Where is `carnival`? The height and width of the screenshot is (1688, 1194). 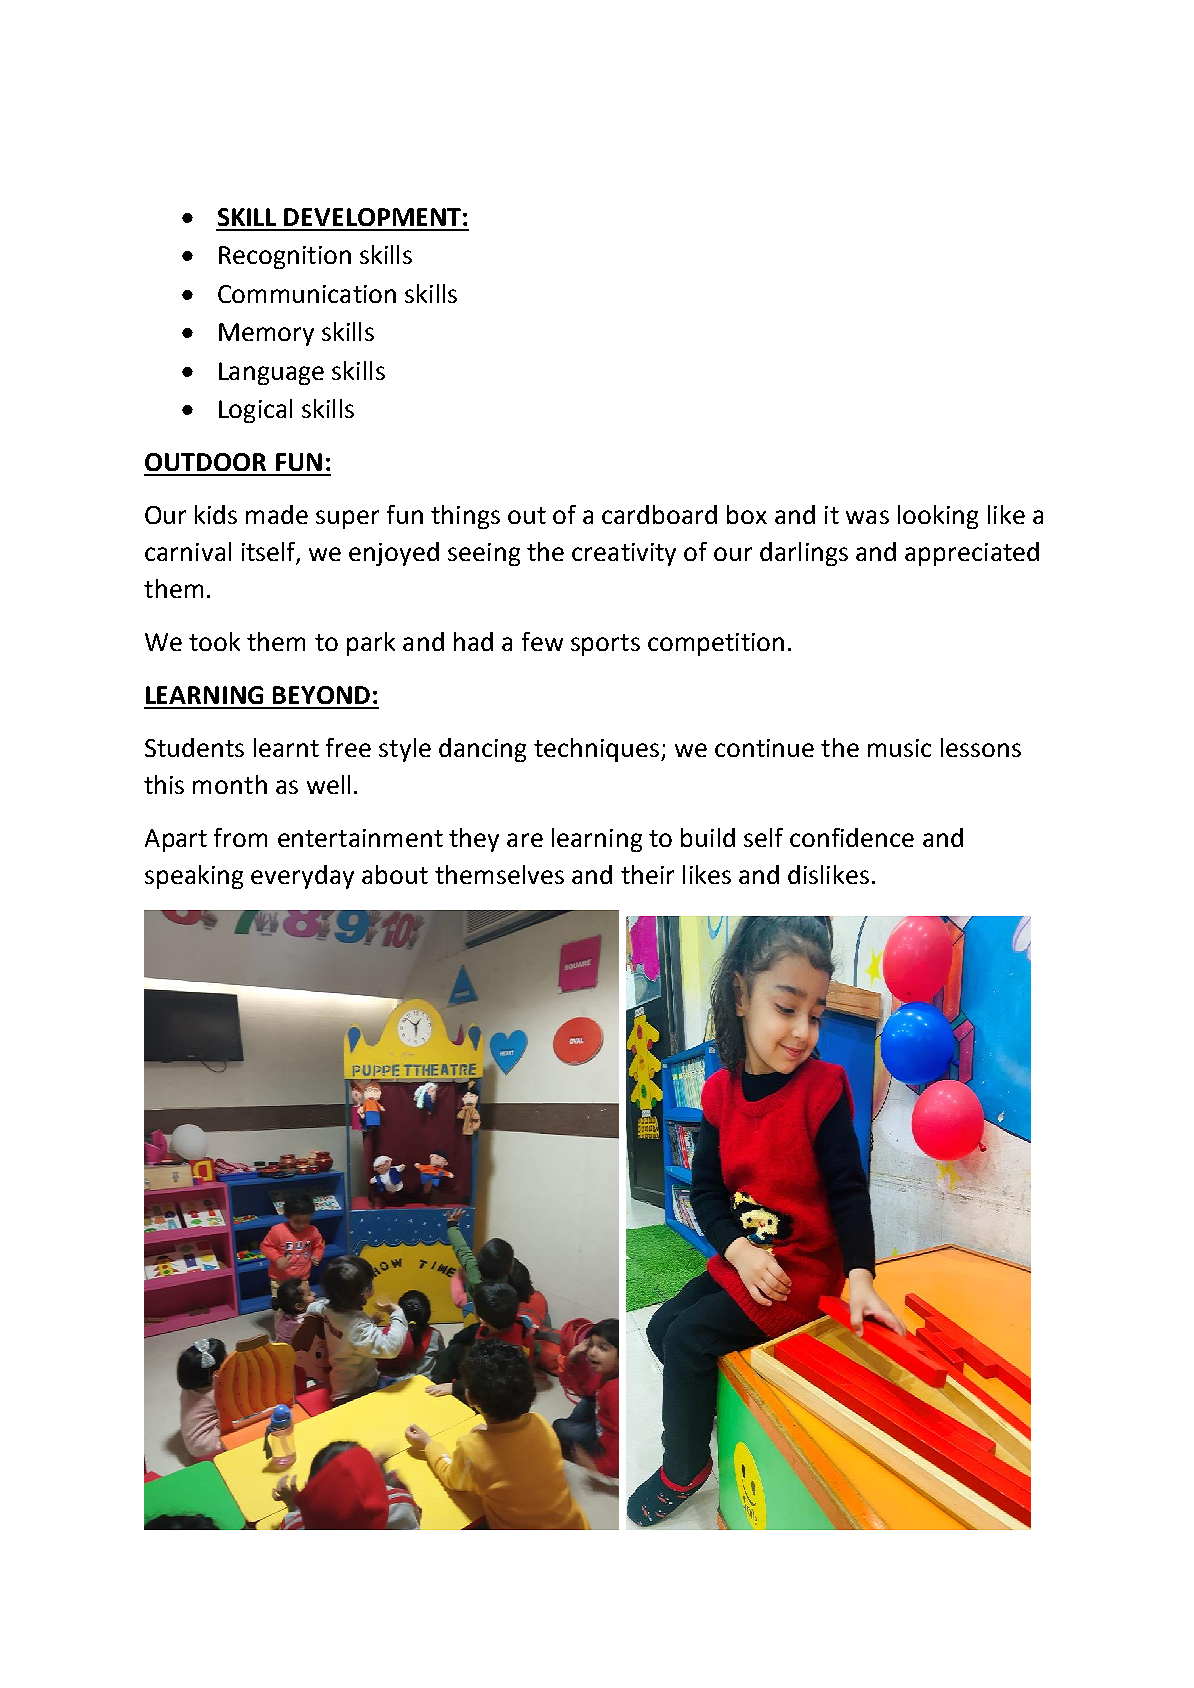 carnival is located at coordinates (188, 551).
